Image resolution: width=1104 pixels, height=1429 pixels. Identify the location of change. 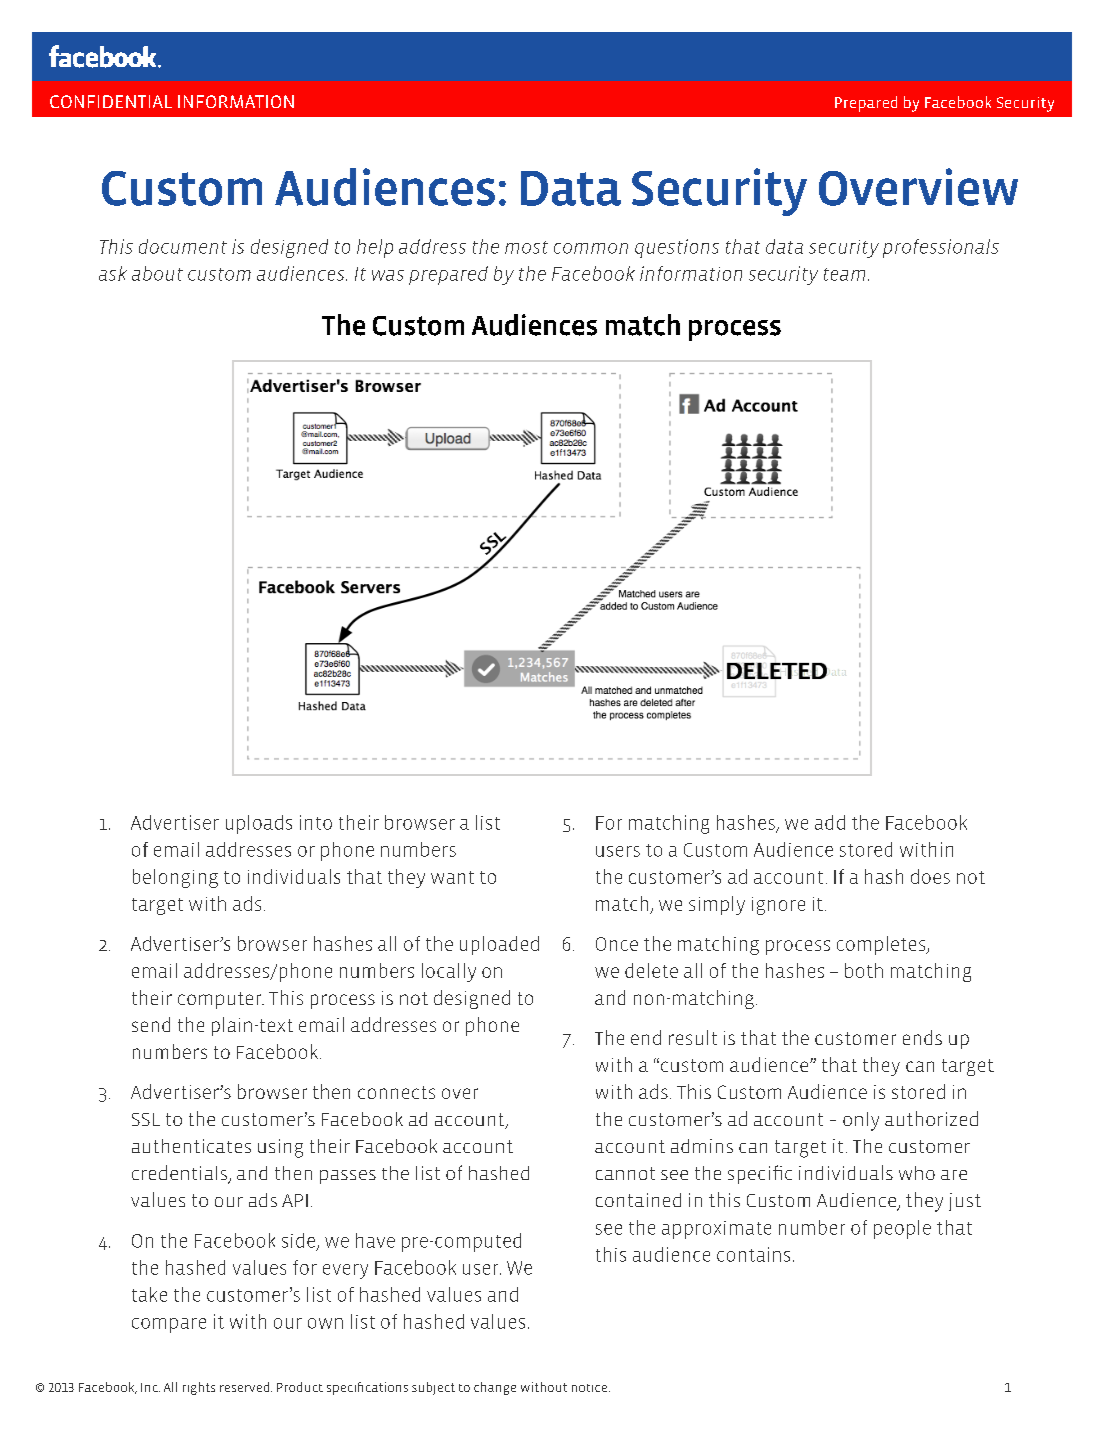
(495, 1388).
